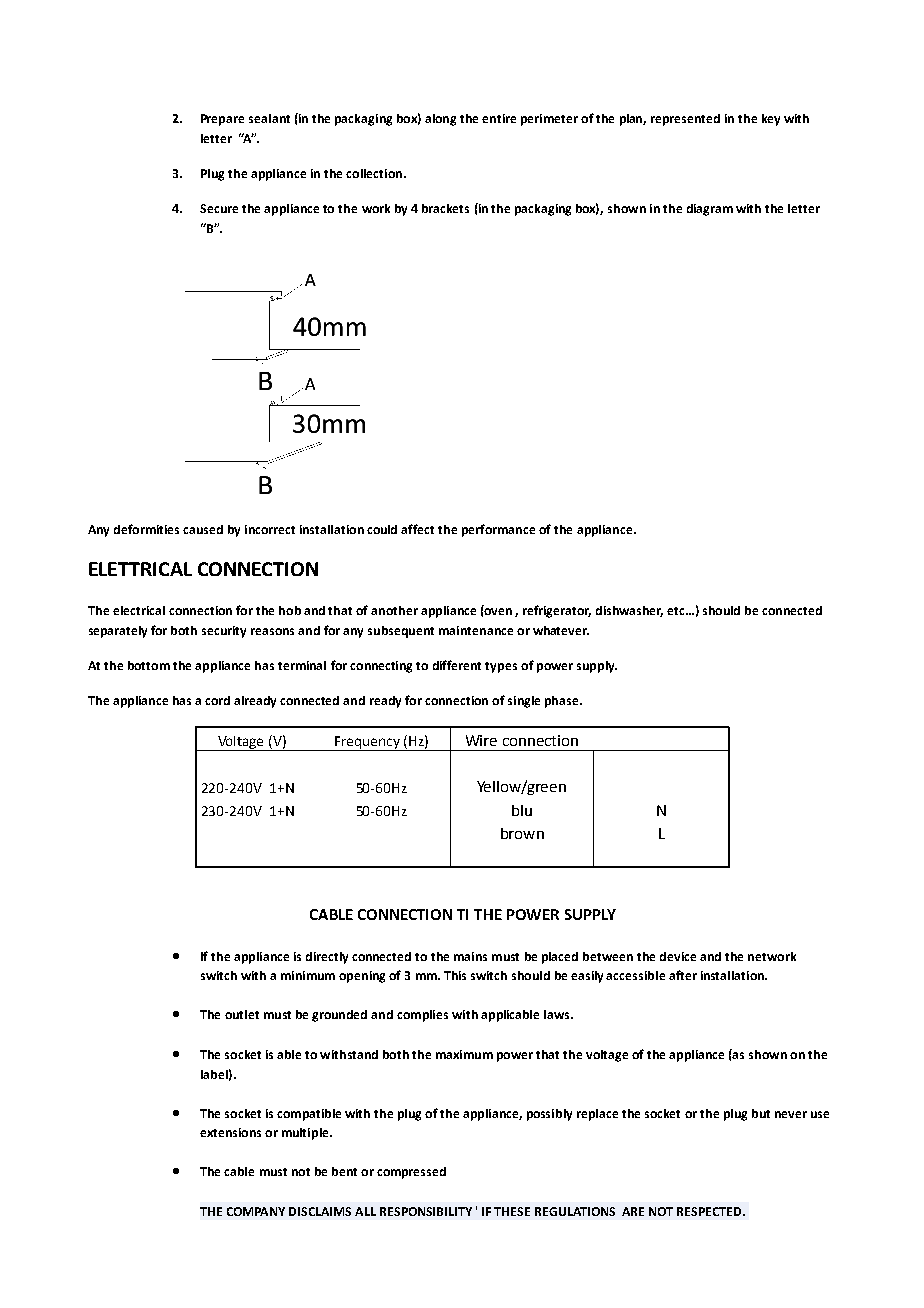 The height and width of the screenshot is (1308, 924). What do you see at coordinates (230, 1132) in the screenshot?
I see `extensions` at bounding box center [230, 1132].
